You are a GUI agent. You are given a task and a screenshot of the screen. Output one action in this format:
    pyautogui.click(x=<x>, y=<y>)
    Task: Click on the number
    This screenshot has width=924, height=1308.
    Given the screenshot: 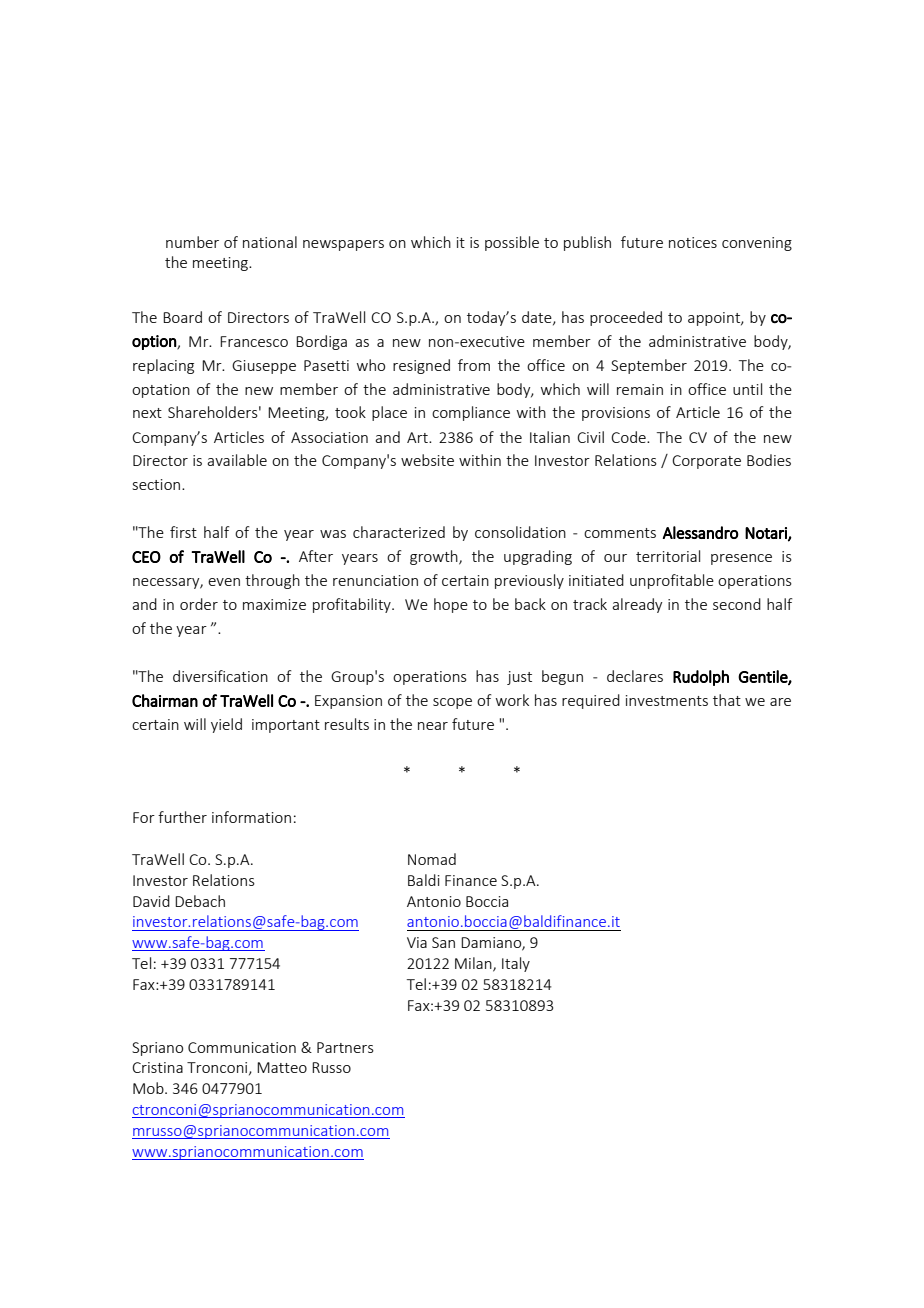 What is the action you would take?
    pyautogui.click(x=192, y=242)
